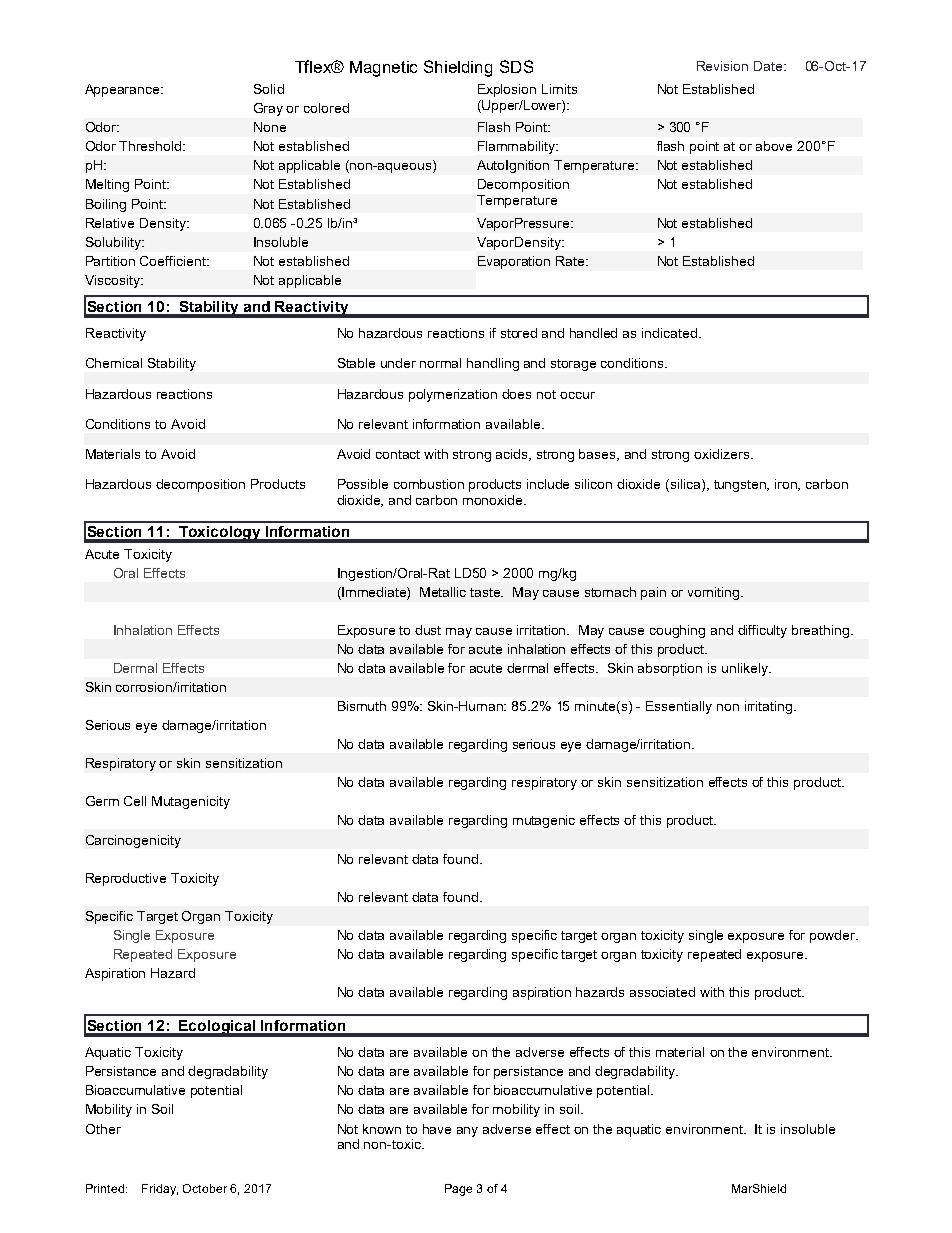  What do you see at coordinates (114, 363) in the image?
I see `Chemical` at bounding box center [114, 363].
